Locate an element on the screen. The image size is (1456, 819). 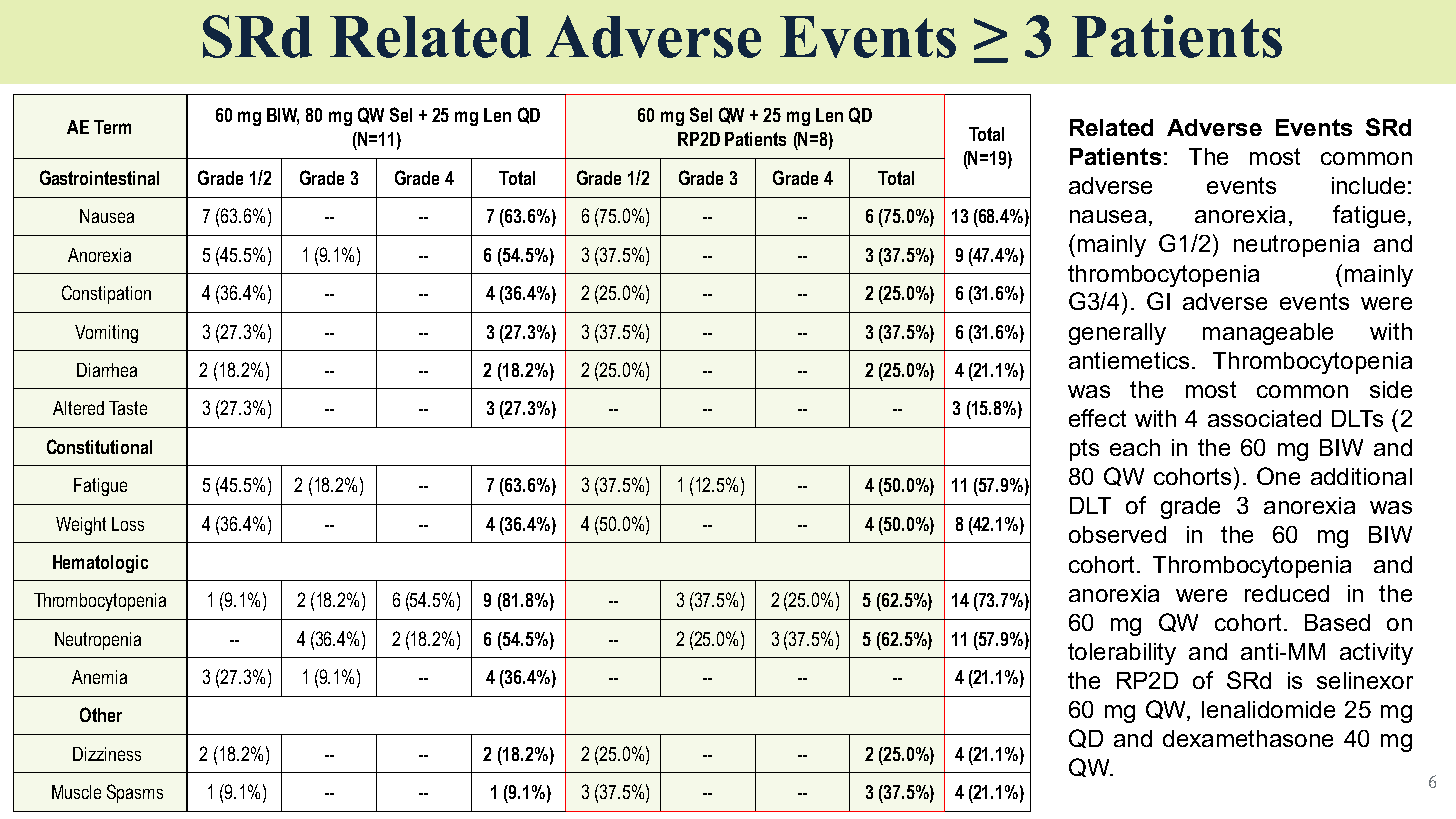
manageable is located at coordinates (1268, 334).
